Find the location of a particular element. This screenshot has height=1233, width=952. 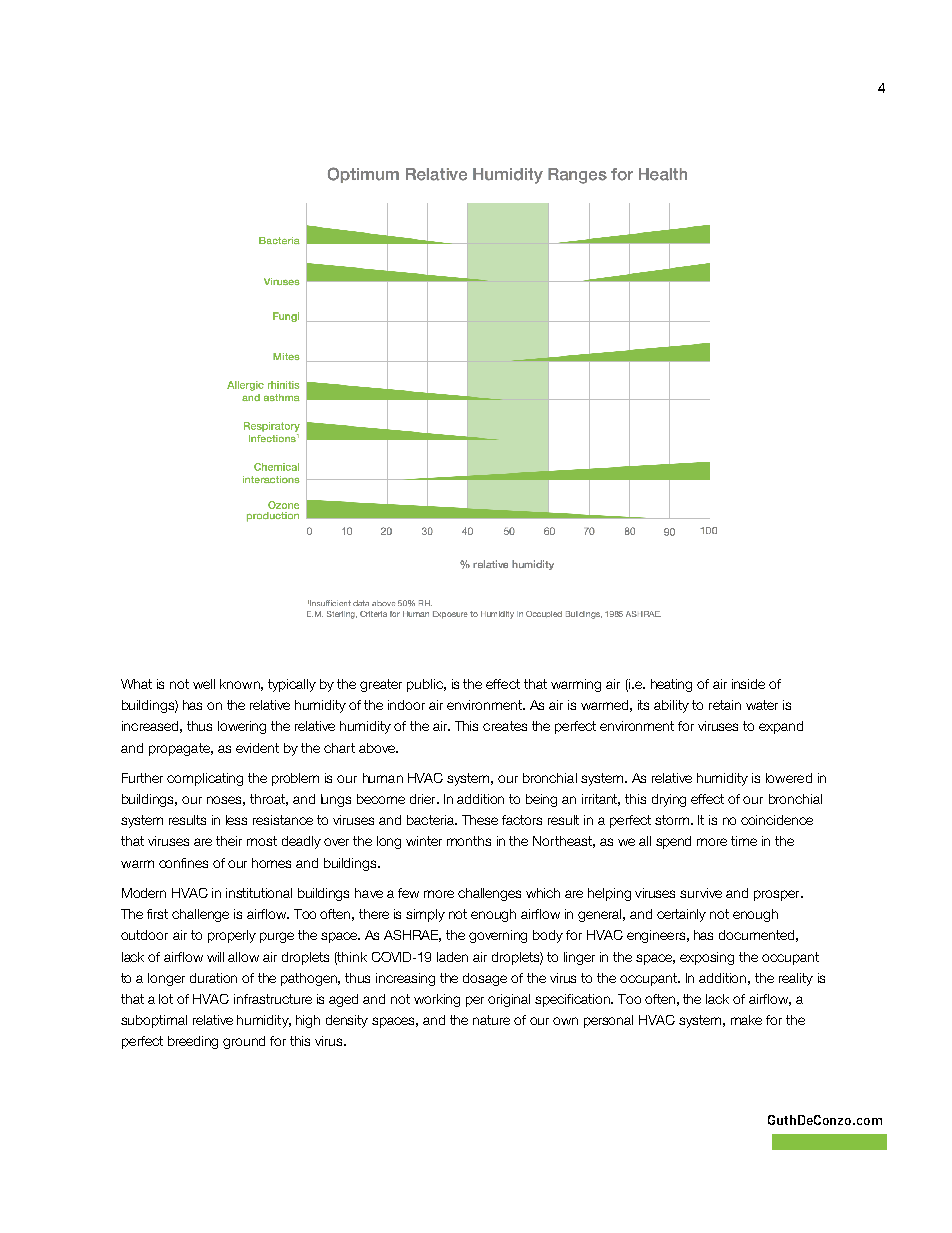

confines is located at coordinates (183, 863).
